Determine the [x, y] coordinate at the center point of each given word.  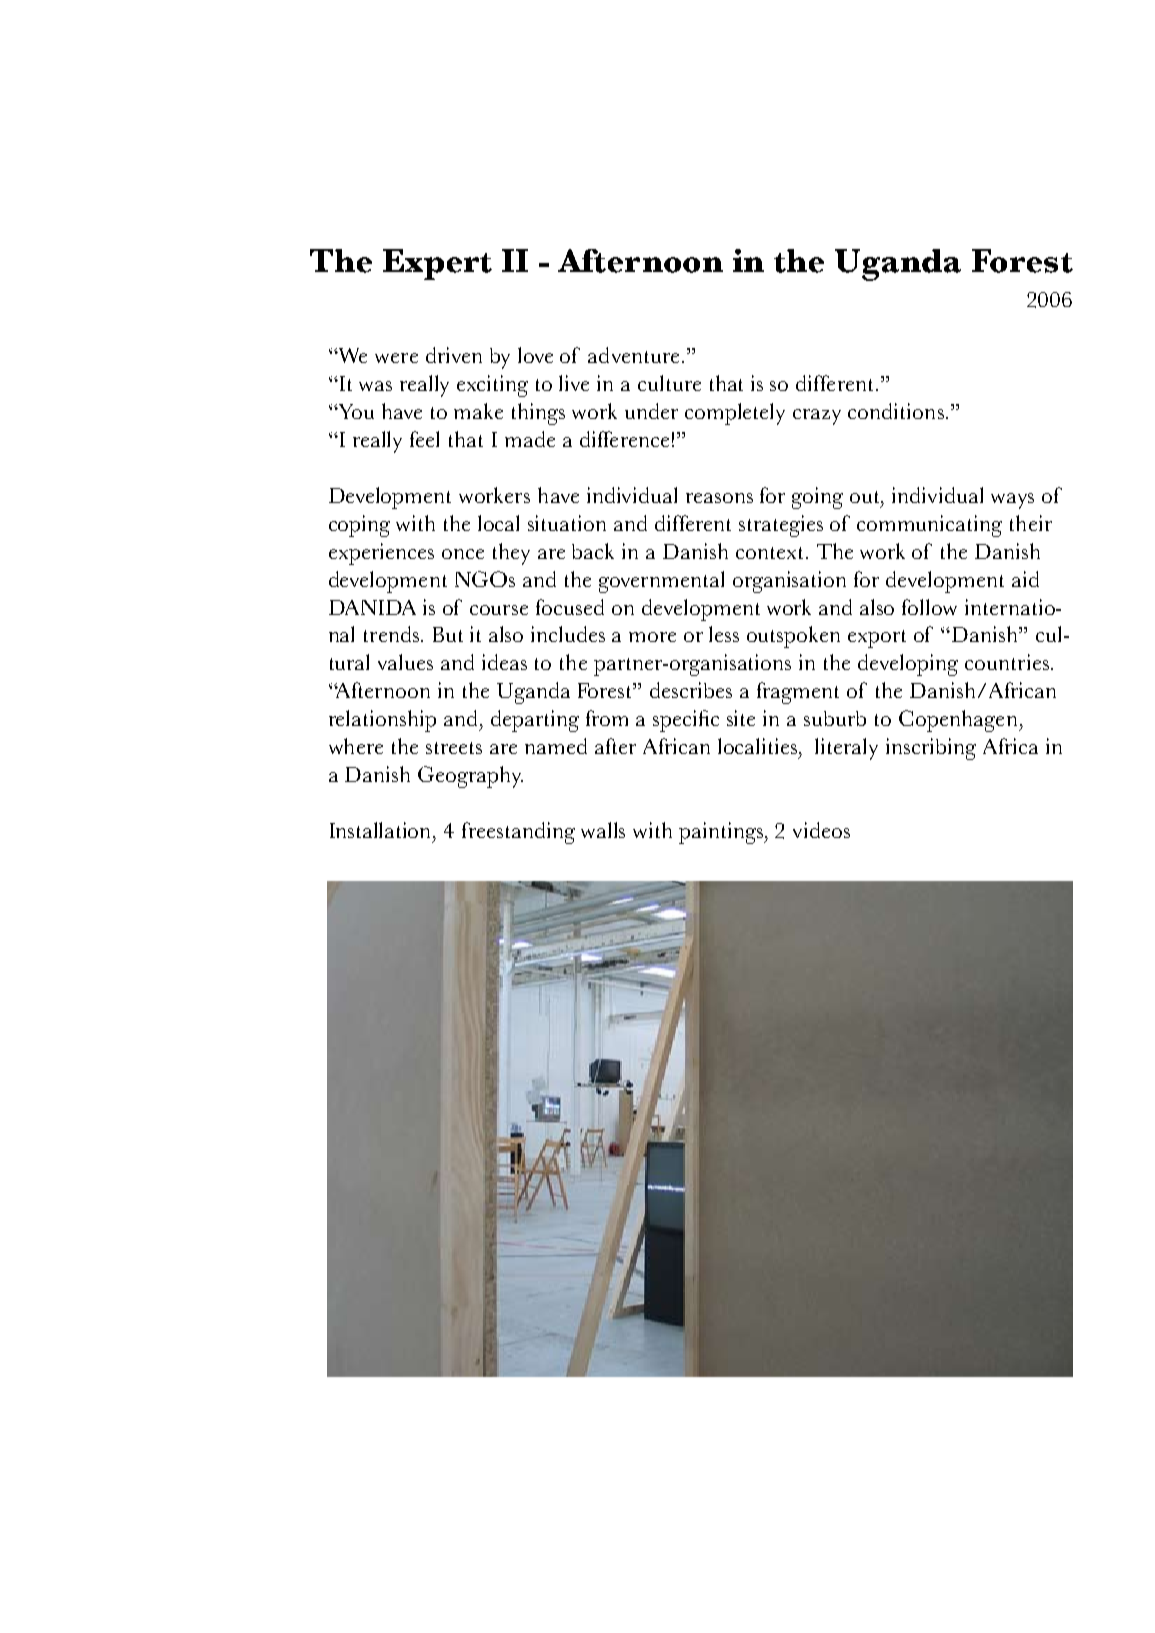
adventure [633, 355]
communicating [929, 526]
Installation [382, 830]
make [478, 411]
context [769, 553]
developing [908, 665]
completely [735, 414]
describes [691, 690]
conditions [896, 411]
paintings [722, 833]
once [463, 554]
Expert [437, 264]
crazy [817, 417]
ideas [504, 662]
